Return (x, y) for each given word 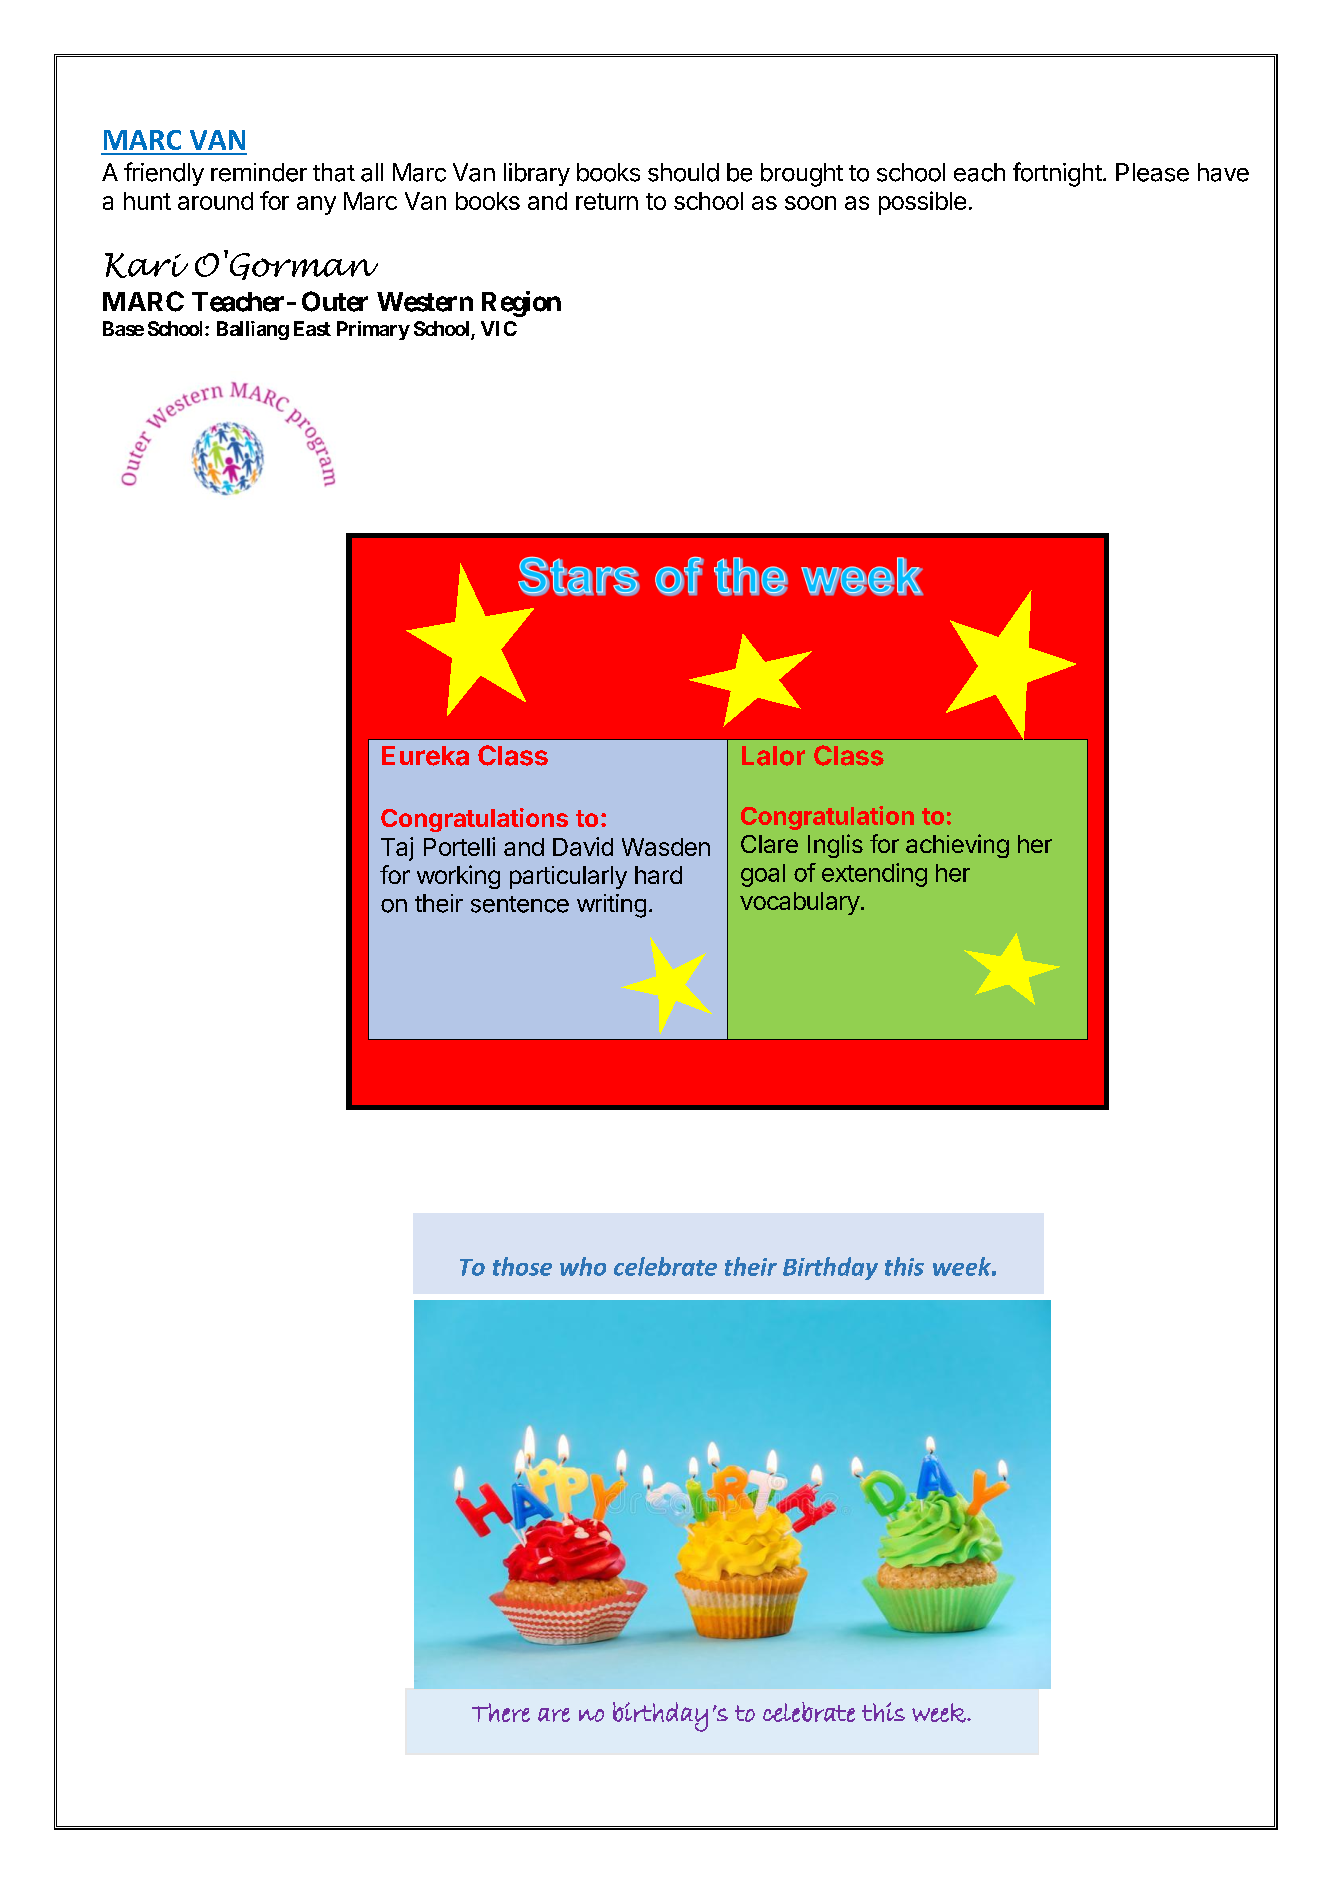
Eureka (425, 756)
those (522, 1266)
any (316, 205)
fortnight (1057, 174)
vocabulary (800, 903)
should (683, 172)
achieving (957, 846)
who (583, 1266)
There (501, 1712)
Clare (769, 844)
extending (874, 875)
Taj (397, 849)
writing (611, 906)
